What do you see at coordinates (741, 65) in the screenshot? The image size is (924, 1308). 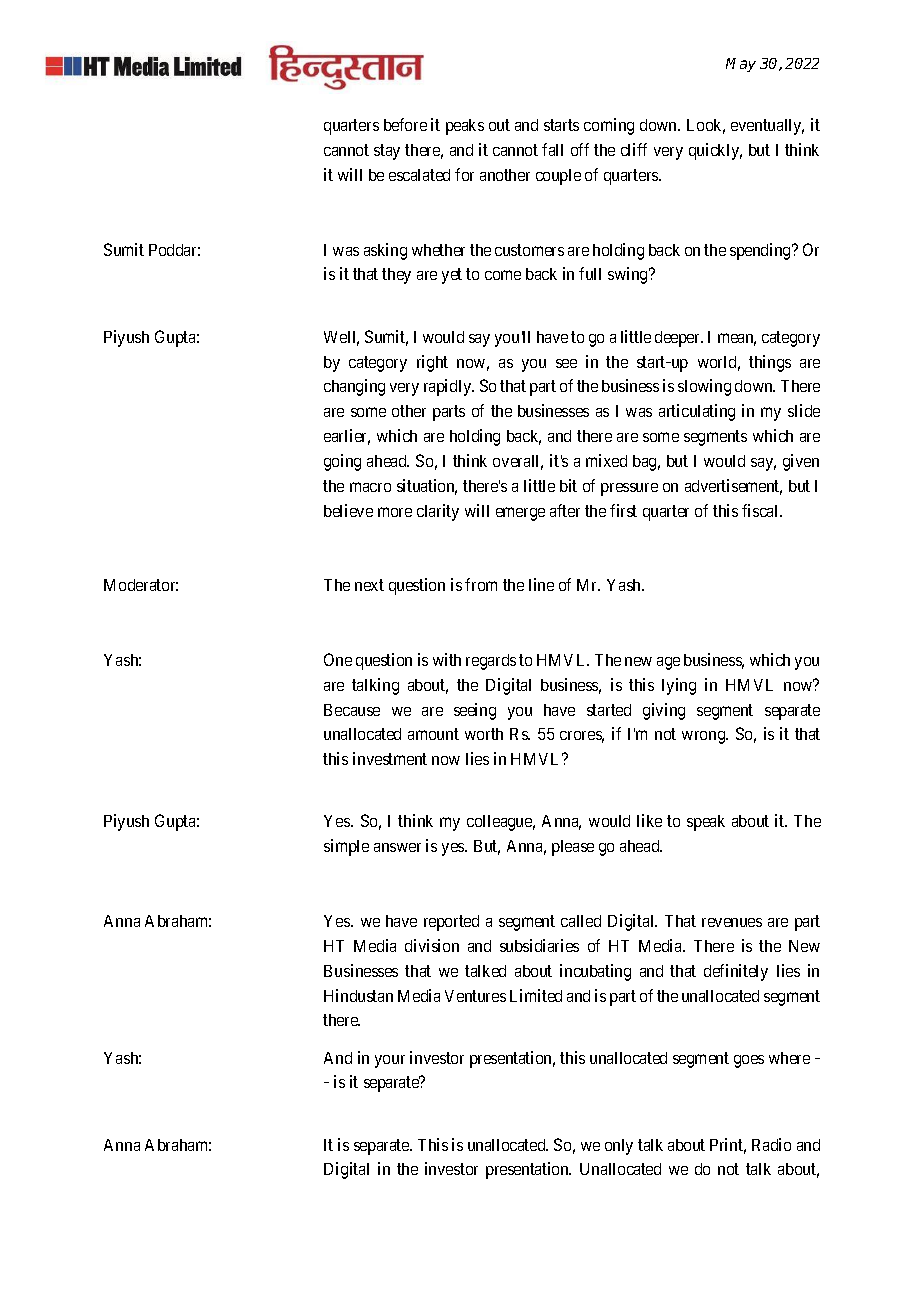 I see `May` at bounding box center [741, 65].
